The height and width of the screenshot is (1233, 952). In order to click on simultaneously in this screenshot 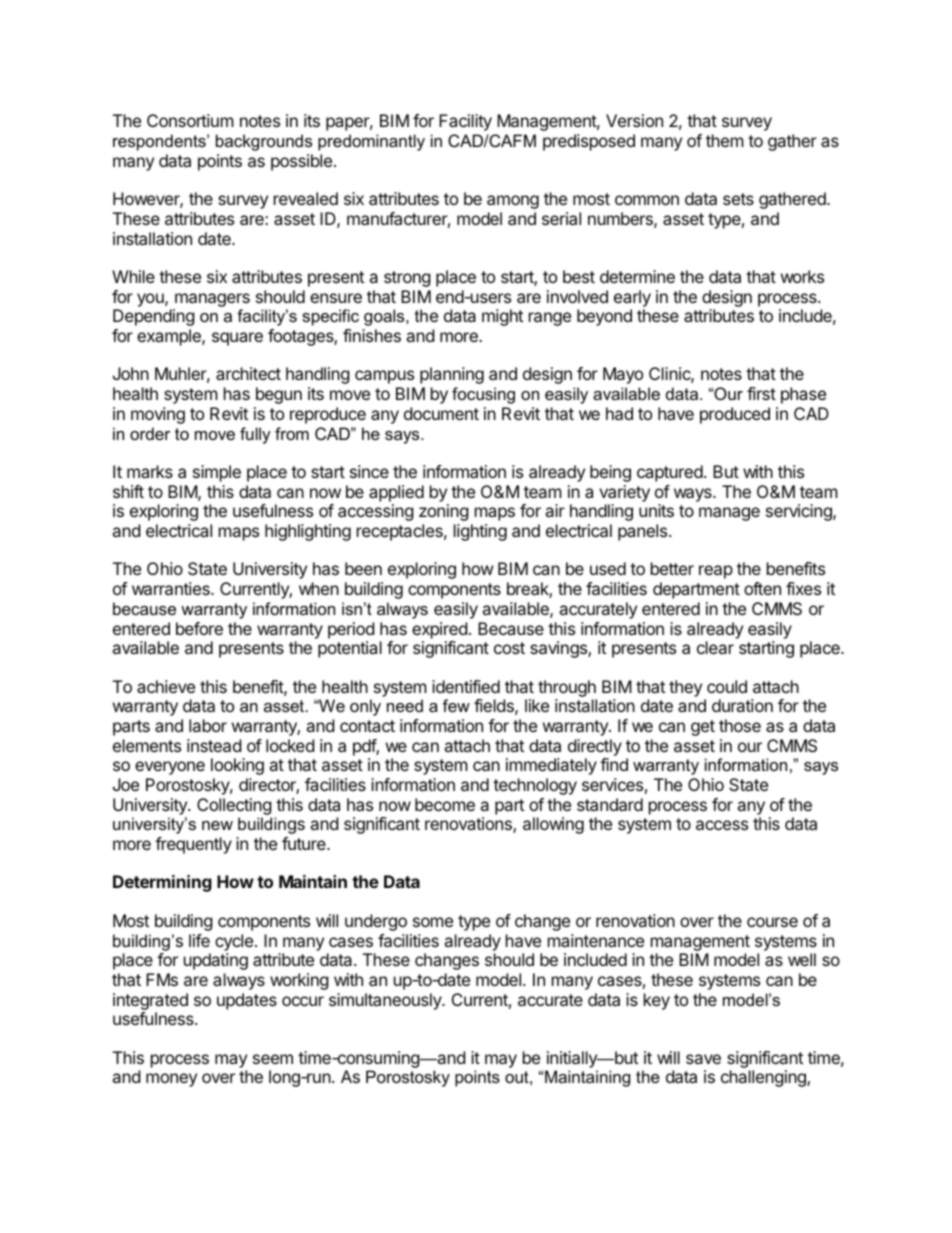, I will do `click(386, 1001)`.
